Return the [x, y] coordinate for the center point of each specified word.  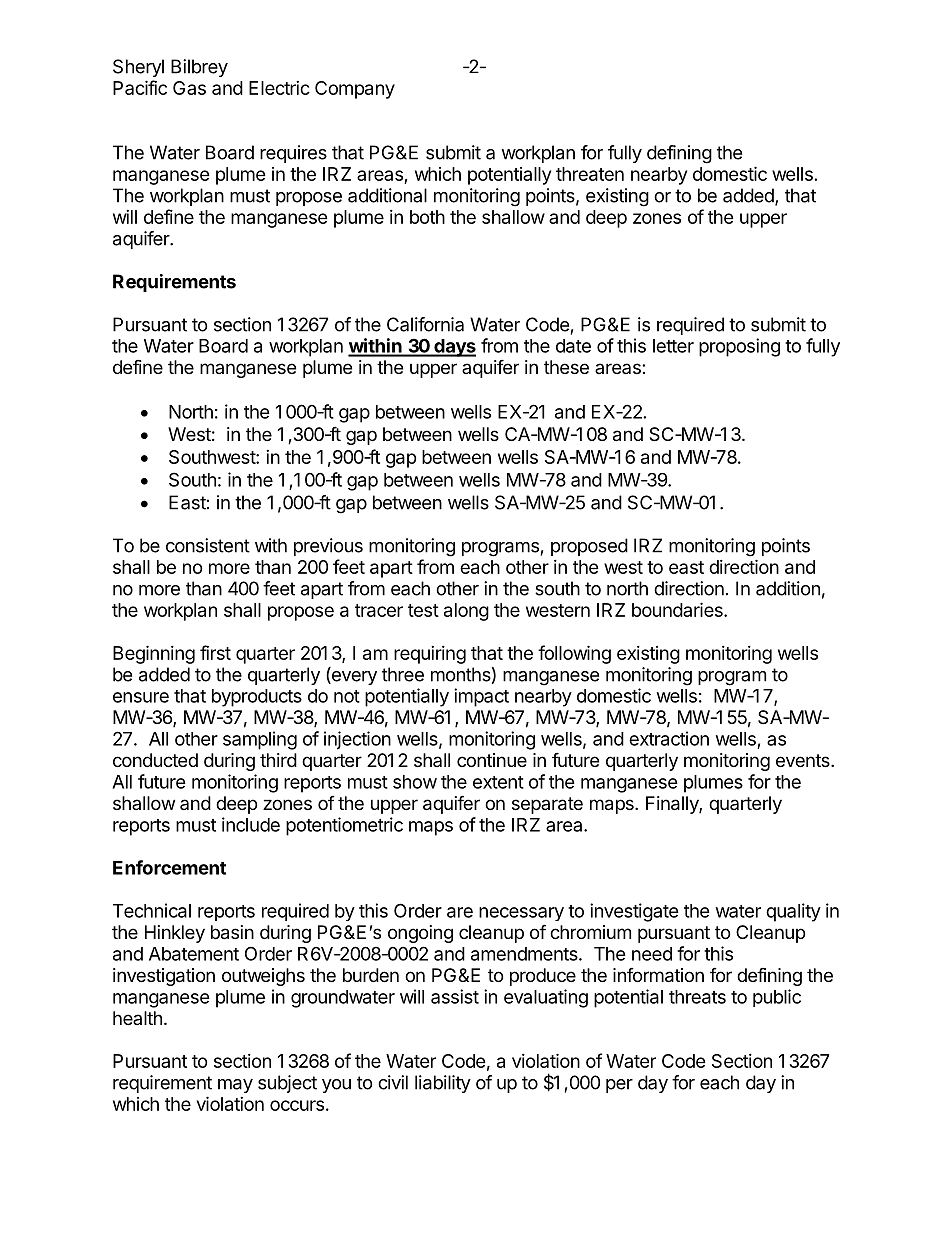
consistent [208, 545]
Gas [189, 88]
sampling [260, 740]
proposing [739, 347]
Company [355, 90]
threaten [590, 174]
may [235, 1086]
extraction [669, 738]
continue [492, 760]
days [454, 348]
